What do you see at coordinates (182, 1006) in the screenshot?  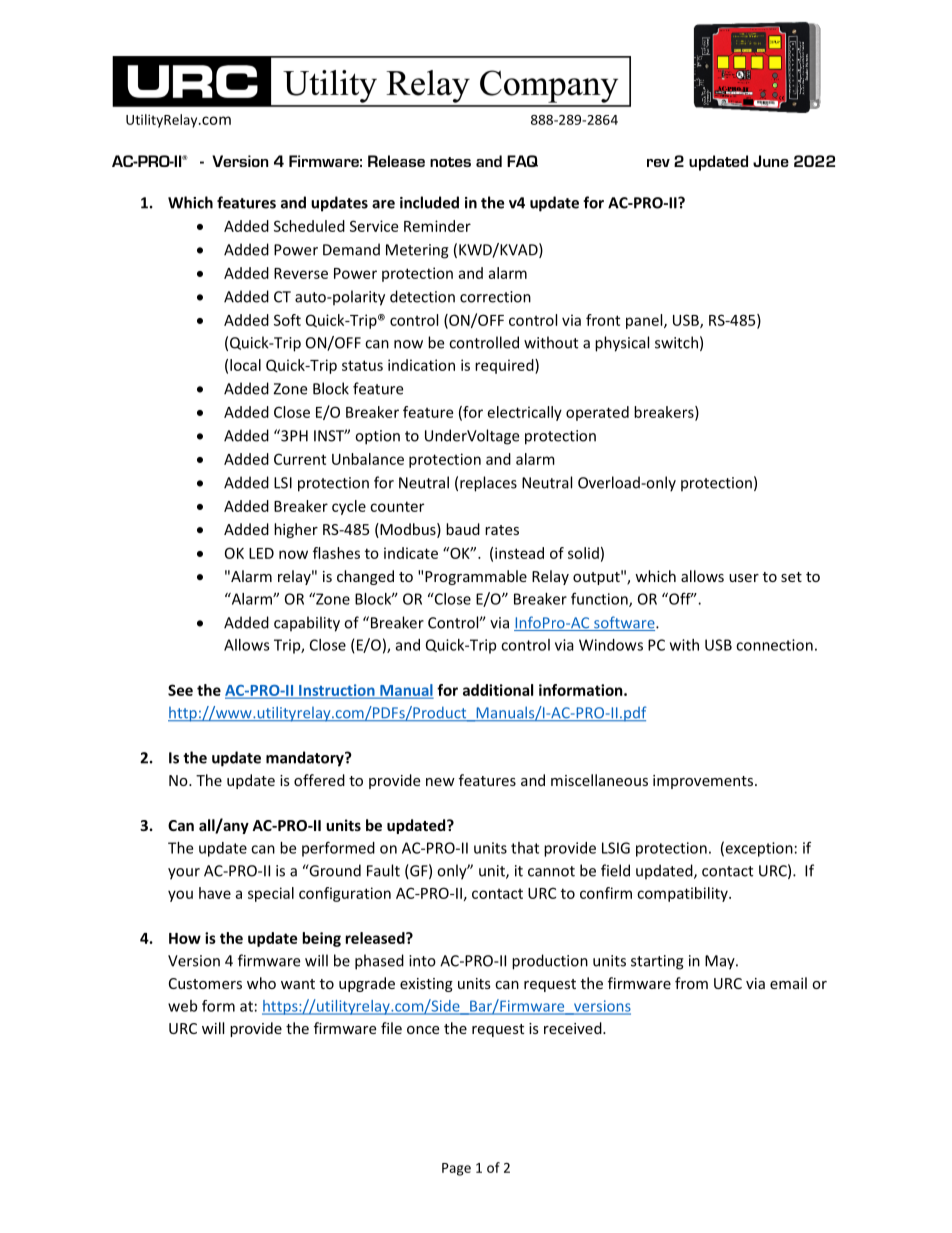 I see `web` at bounding box center [182, 1006].
